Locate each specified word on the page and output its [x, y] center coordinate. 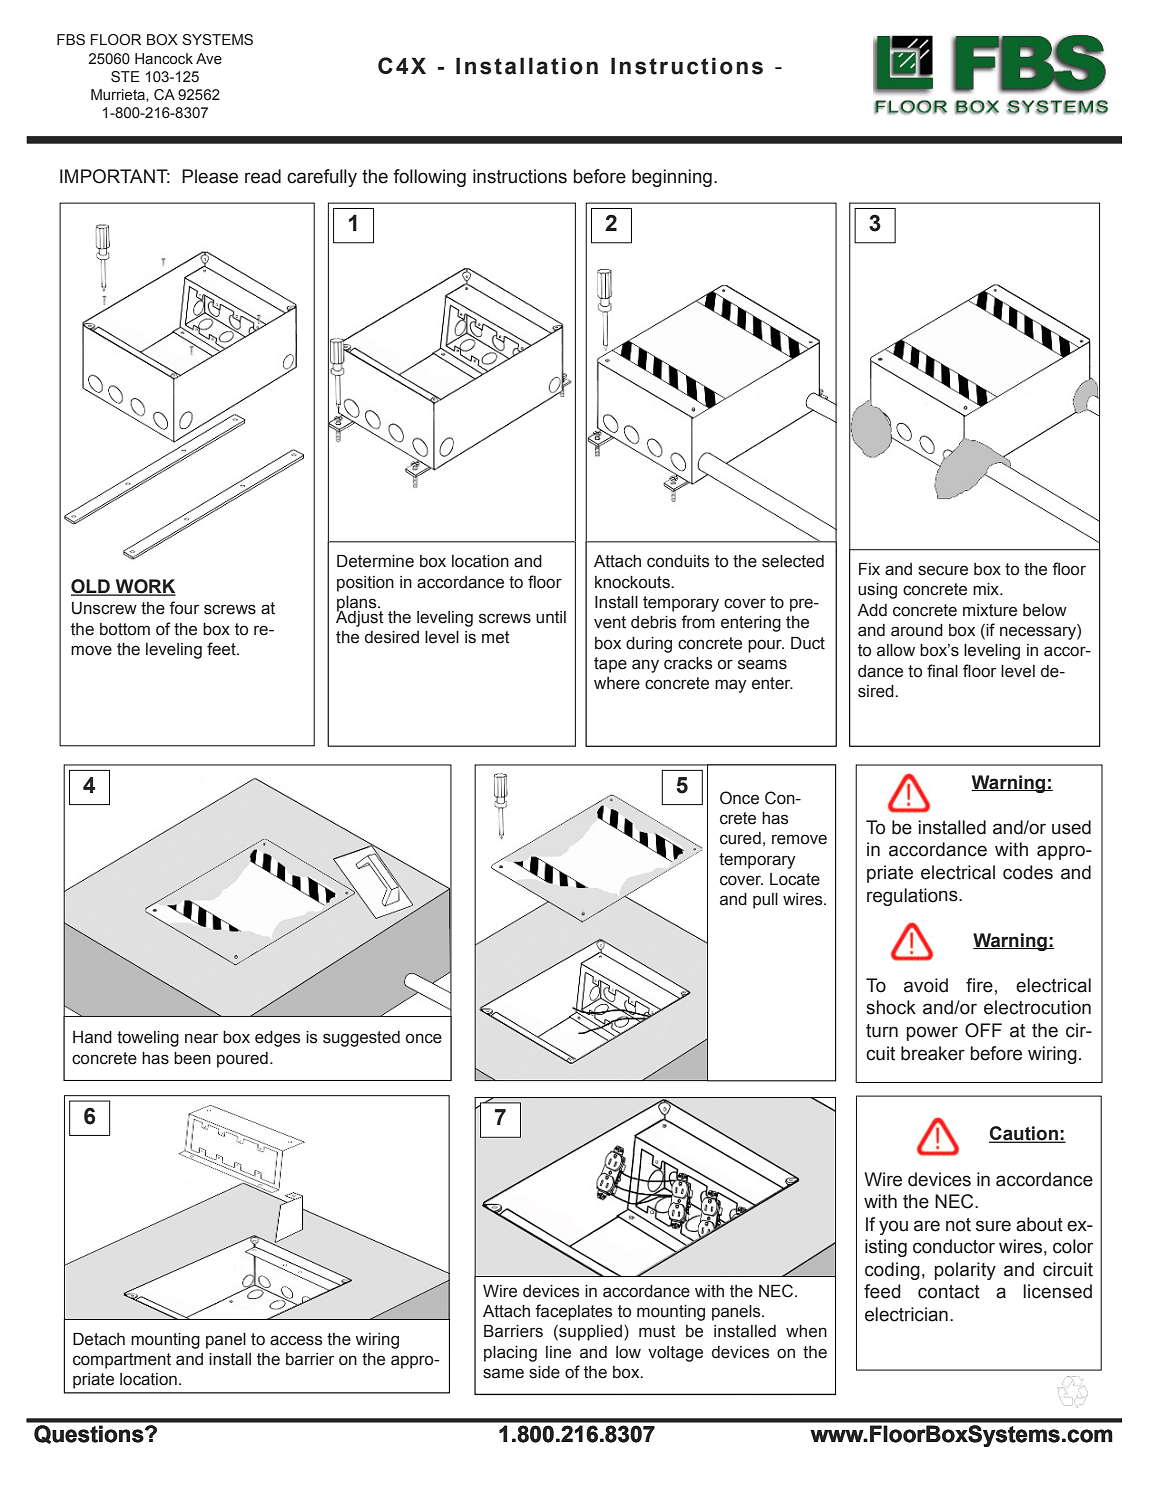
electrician [906, 1314]
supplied [589, 1333]
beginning [672, 178]
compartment [122, 1361]
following [429, 178]
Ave [209, 58]
